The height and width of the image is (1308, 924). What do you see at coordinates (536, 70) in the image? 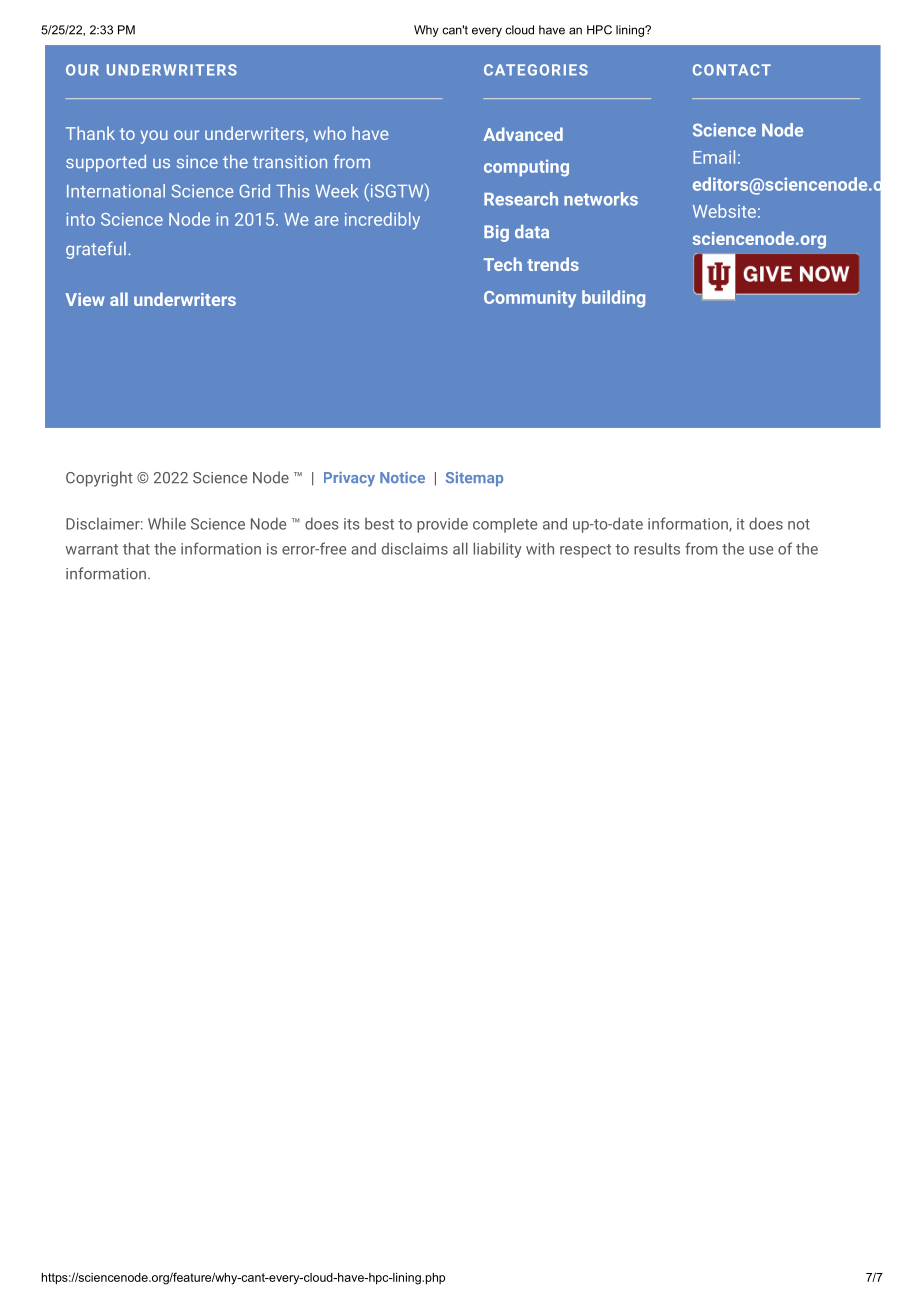
I see `CATEGORIES` at bounding box center [536, 70].
